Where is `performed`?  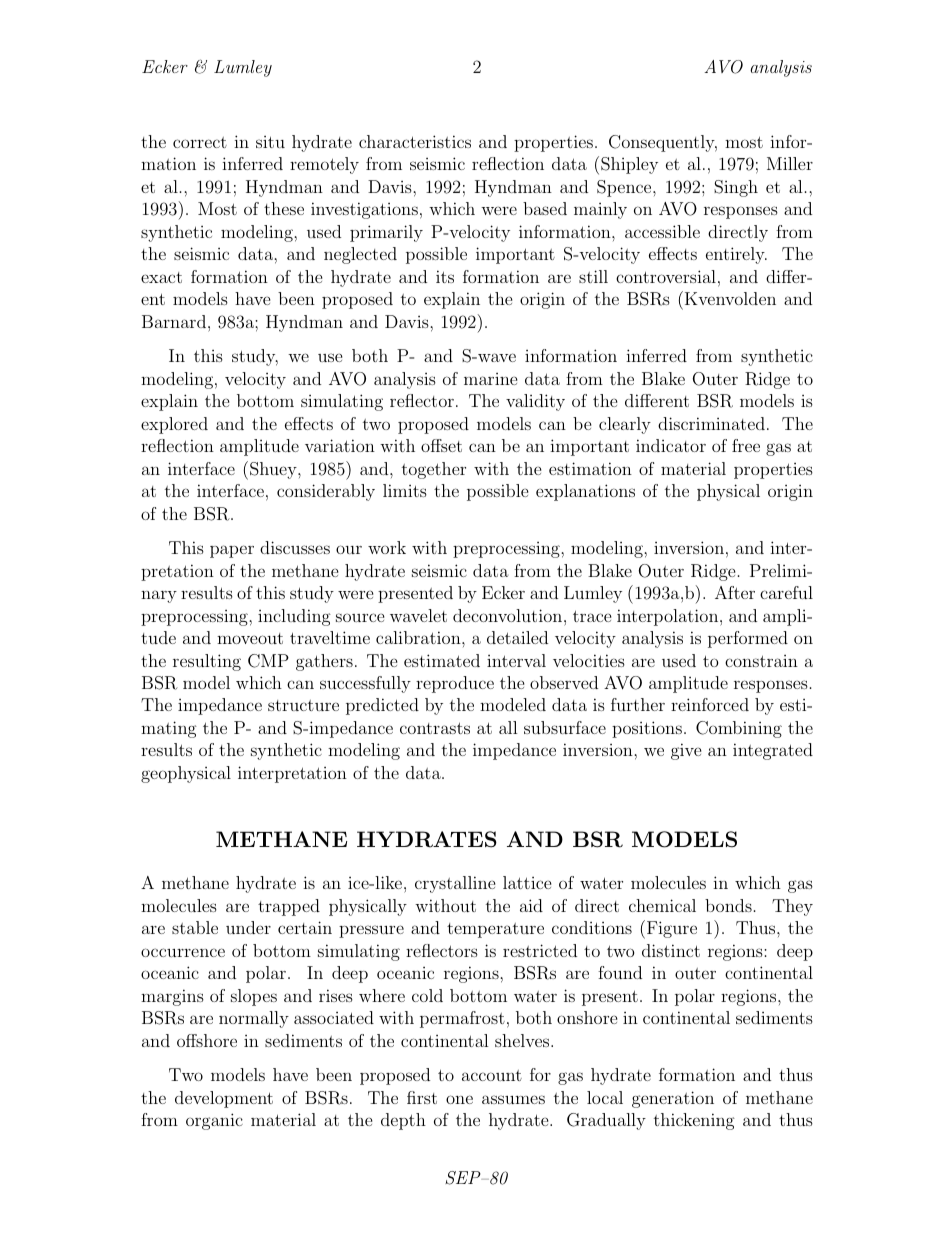 performed is located at coordinates (748, 639).
